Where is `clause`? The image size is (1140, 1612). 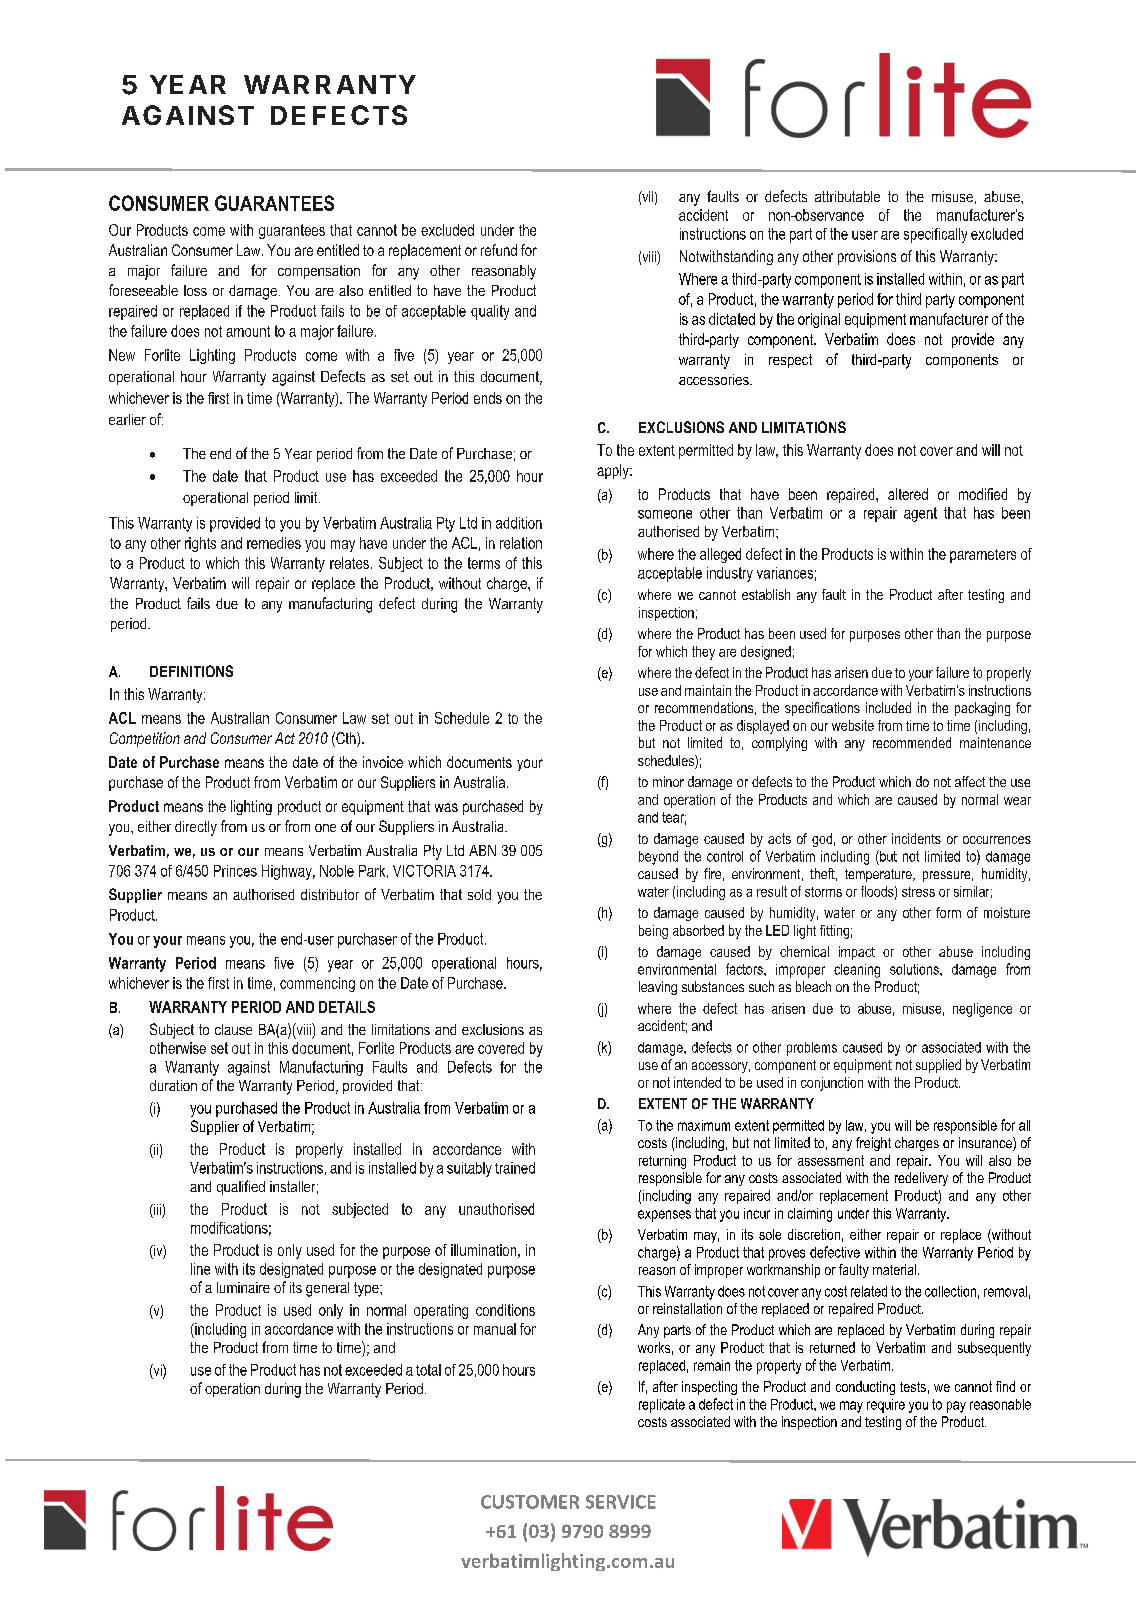
clause is located at coordinates (233, 1029).
